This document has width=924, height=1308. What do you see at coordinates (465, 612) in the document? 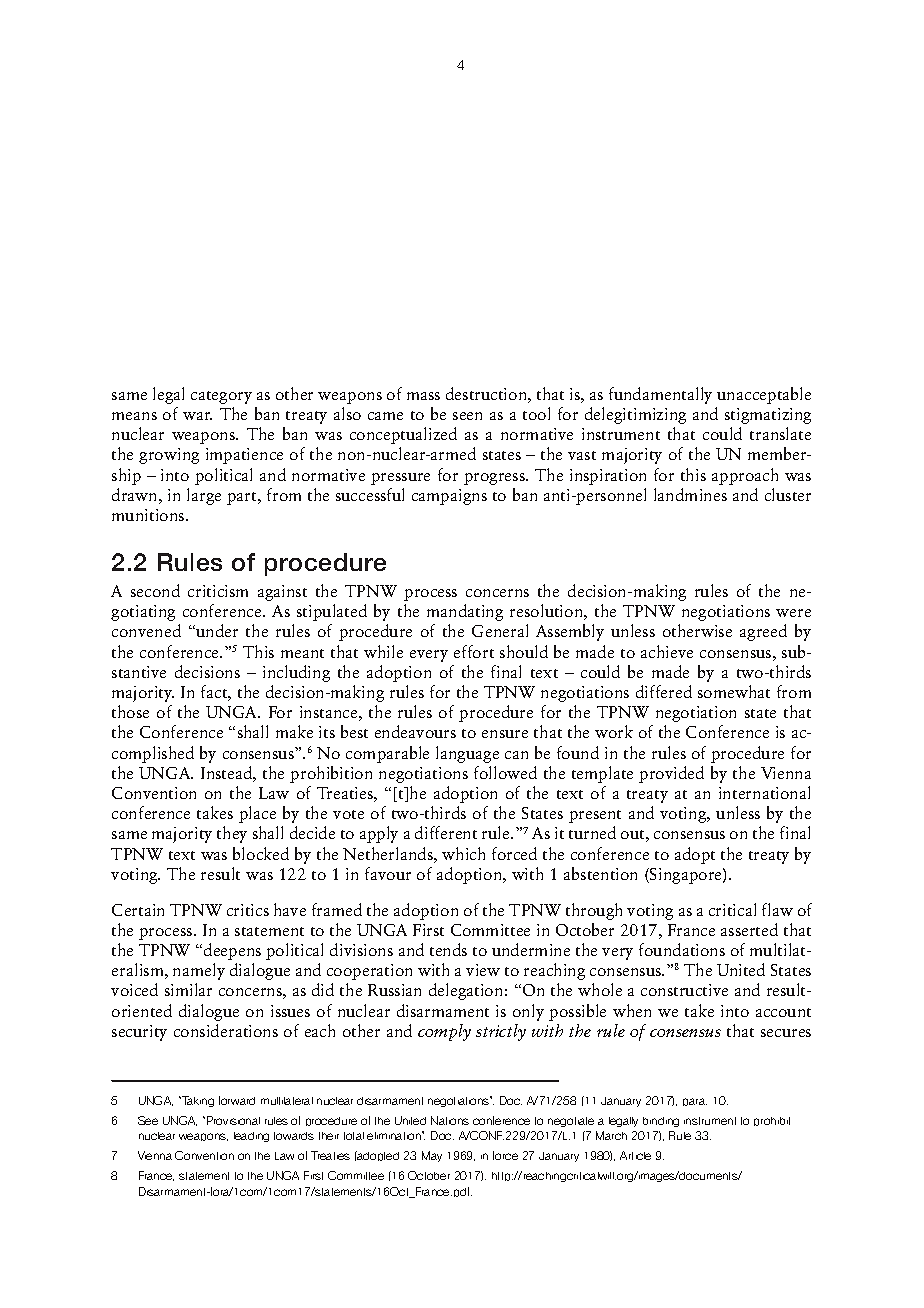
I see `mandating` at bounding box center [465, 612].
